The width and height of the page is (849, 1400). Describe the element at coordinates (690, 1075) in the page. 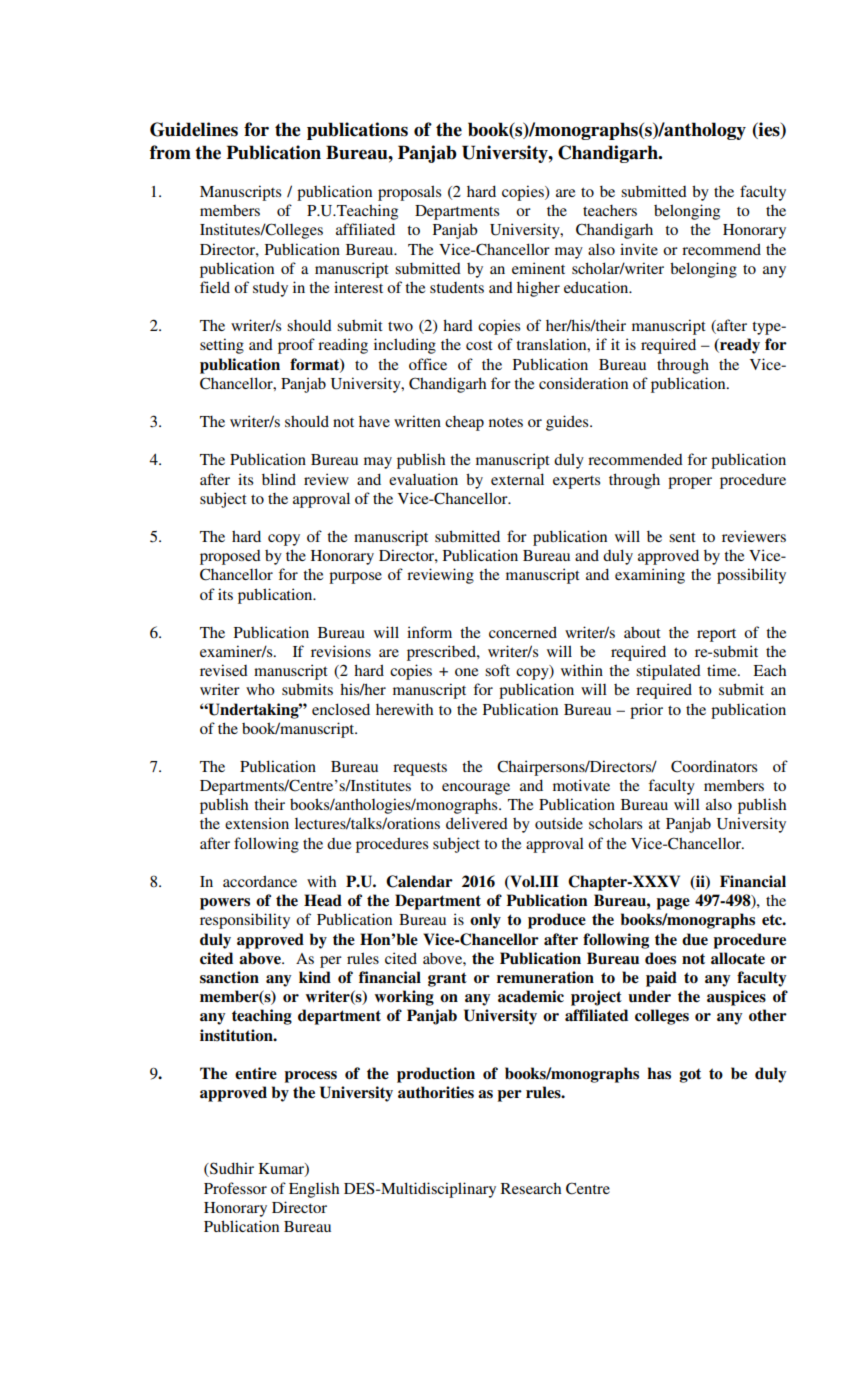

I see `got` at that location.
